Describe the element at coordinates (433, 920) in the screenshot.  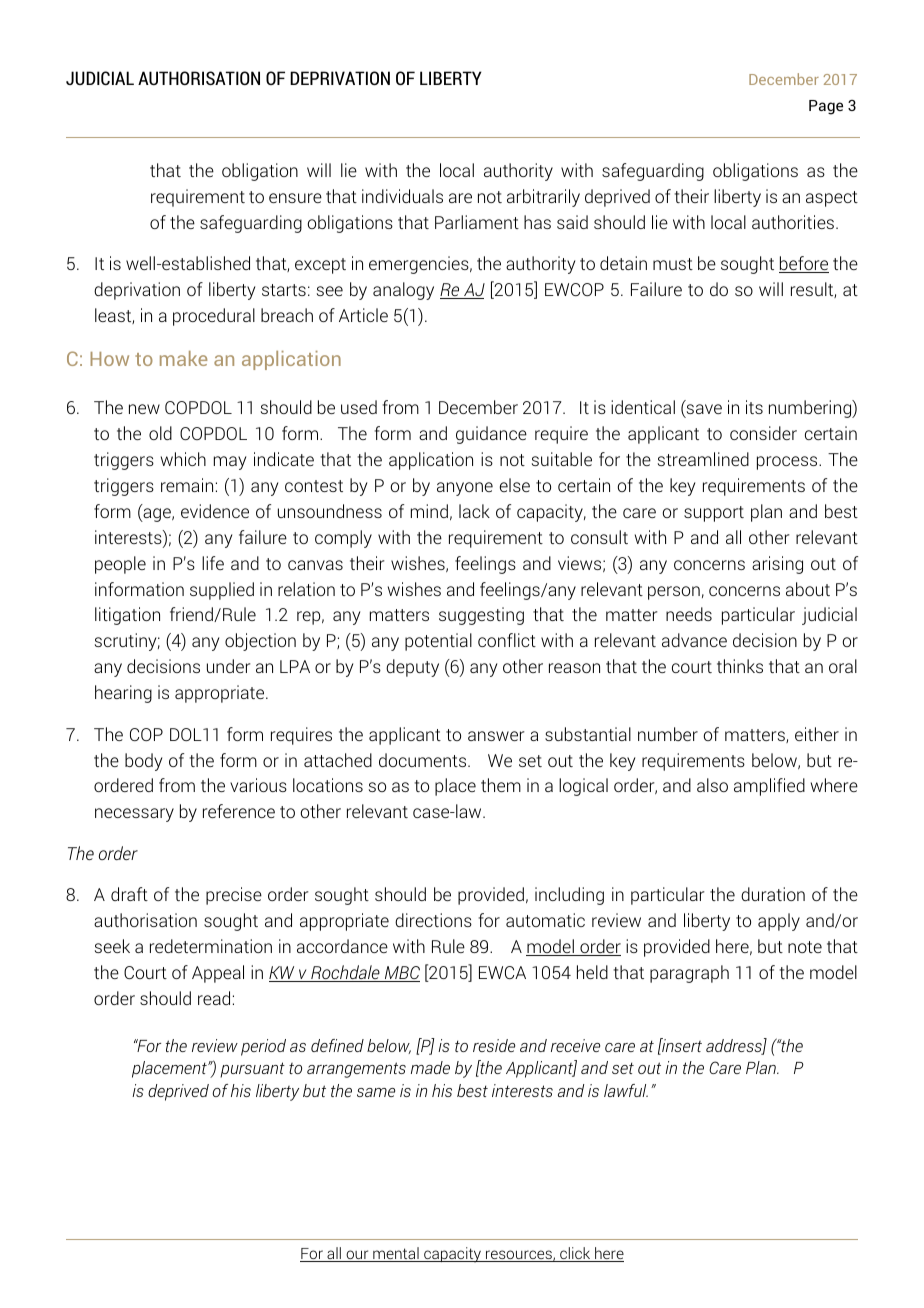
I see `directions` at that location.
